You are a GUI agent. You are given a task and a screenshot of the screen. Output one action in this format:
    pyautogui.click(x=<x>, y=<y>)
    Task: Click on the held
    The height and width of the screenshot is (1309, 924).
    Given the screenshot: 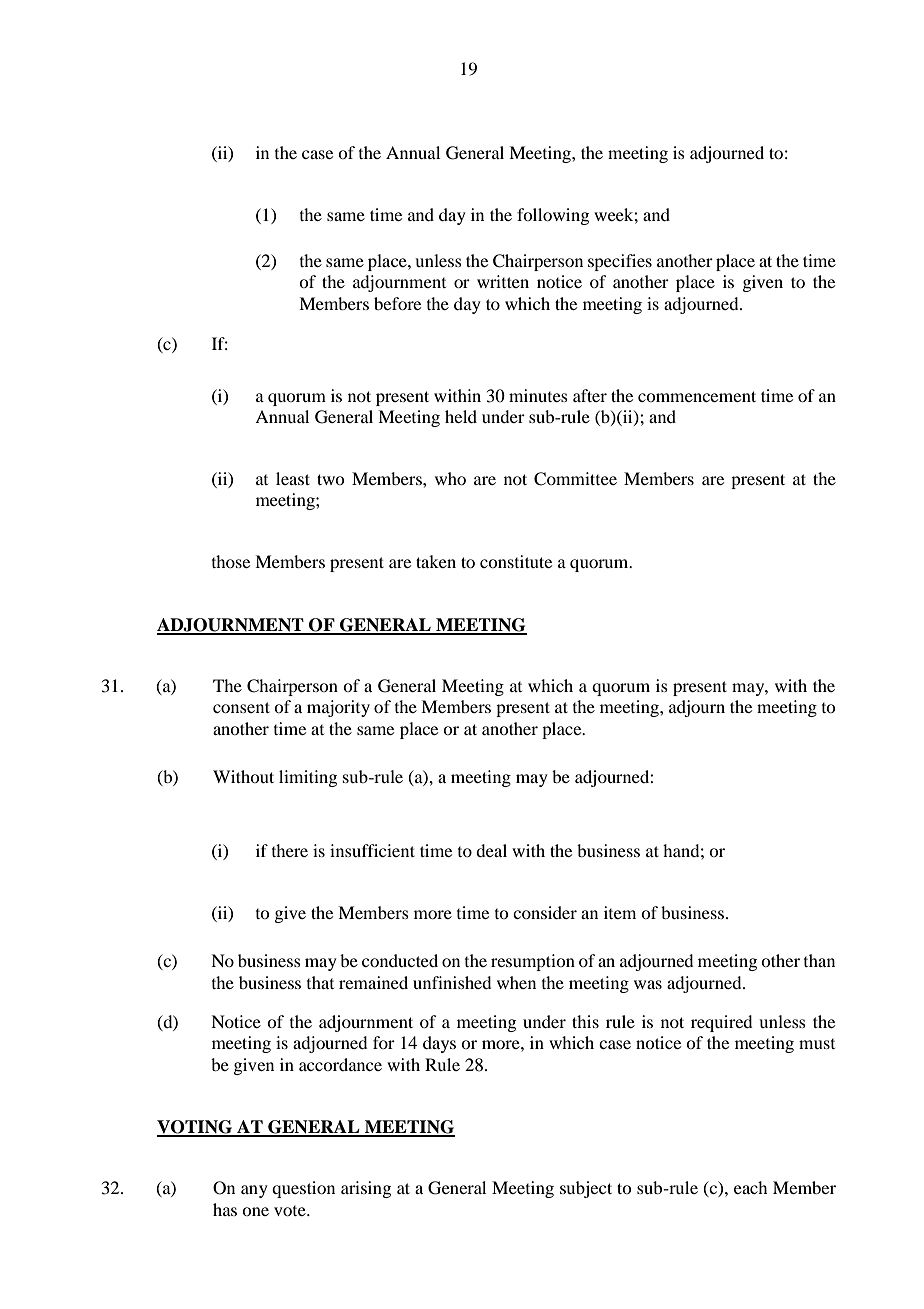 What is the action you would take?
    pyautogui.click(x=461, y=416)
